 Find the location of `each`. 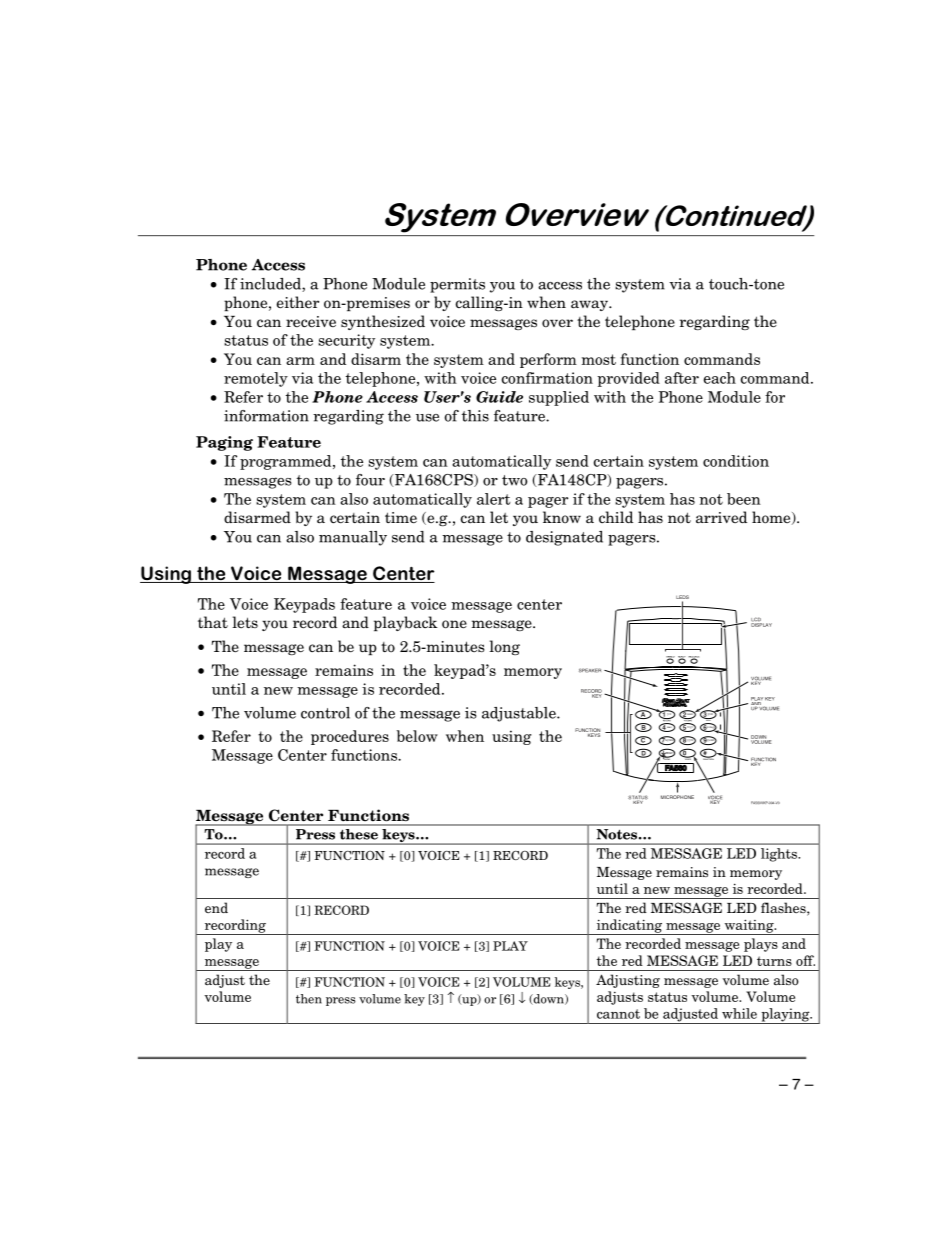

each is located at coordinates (720, 378).
